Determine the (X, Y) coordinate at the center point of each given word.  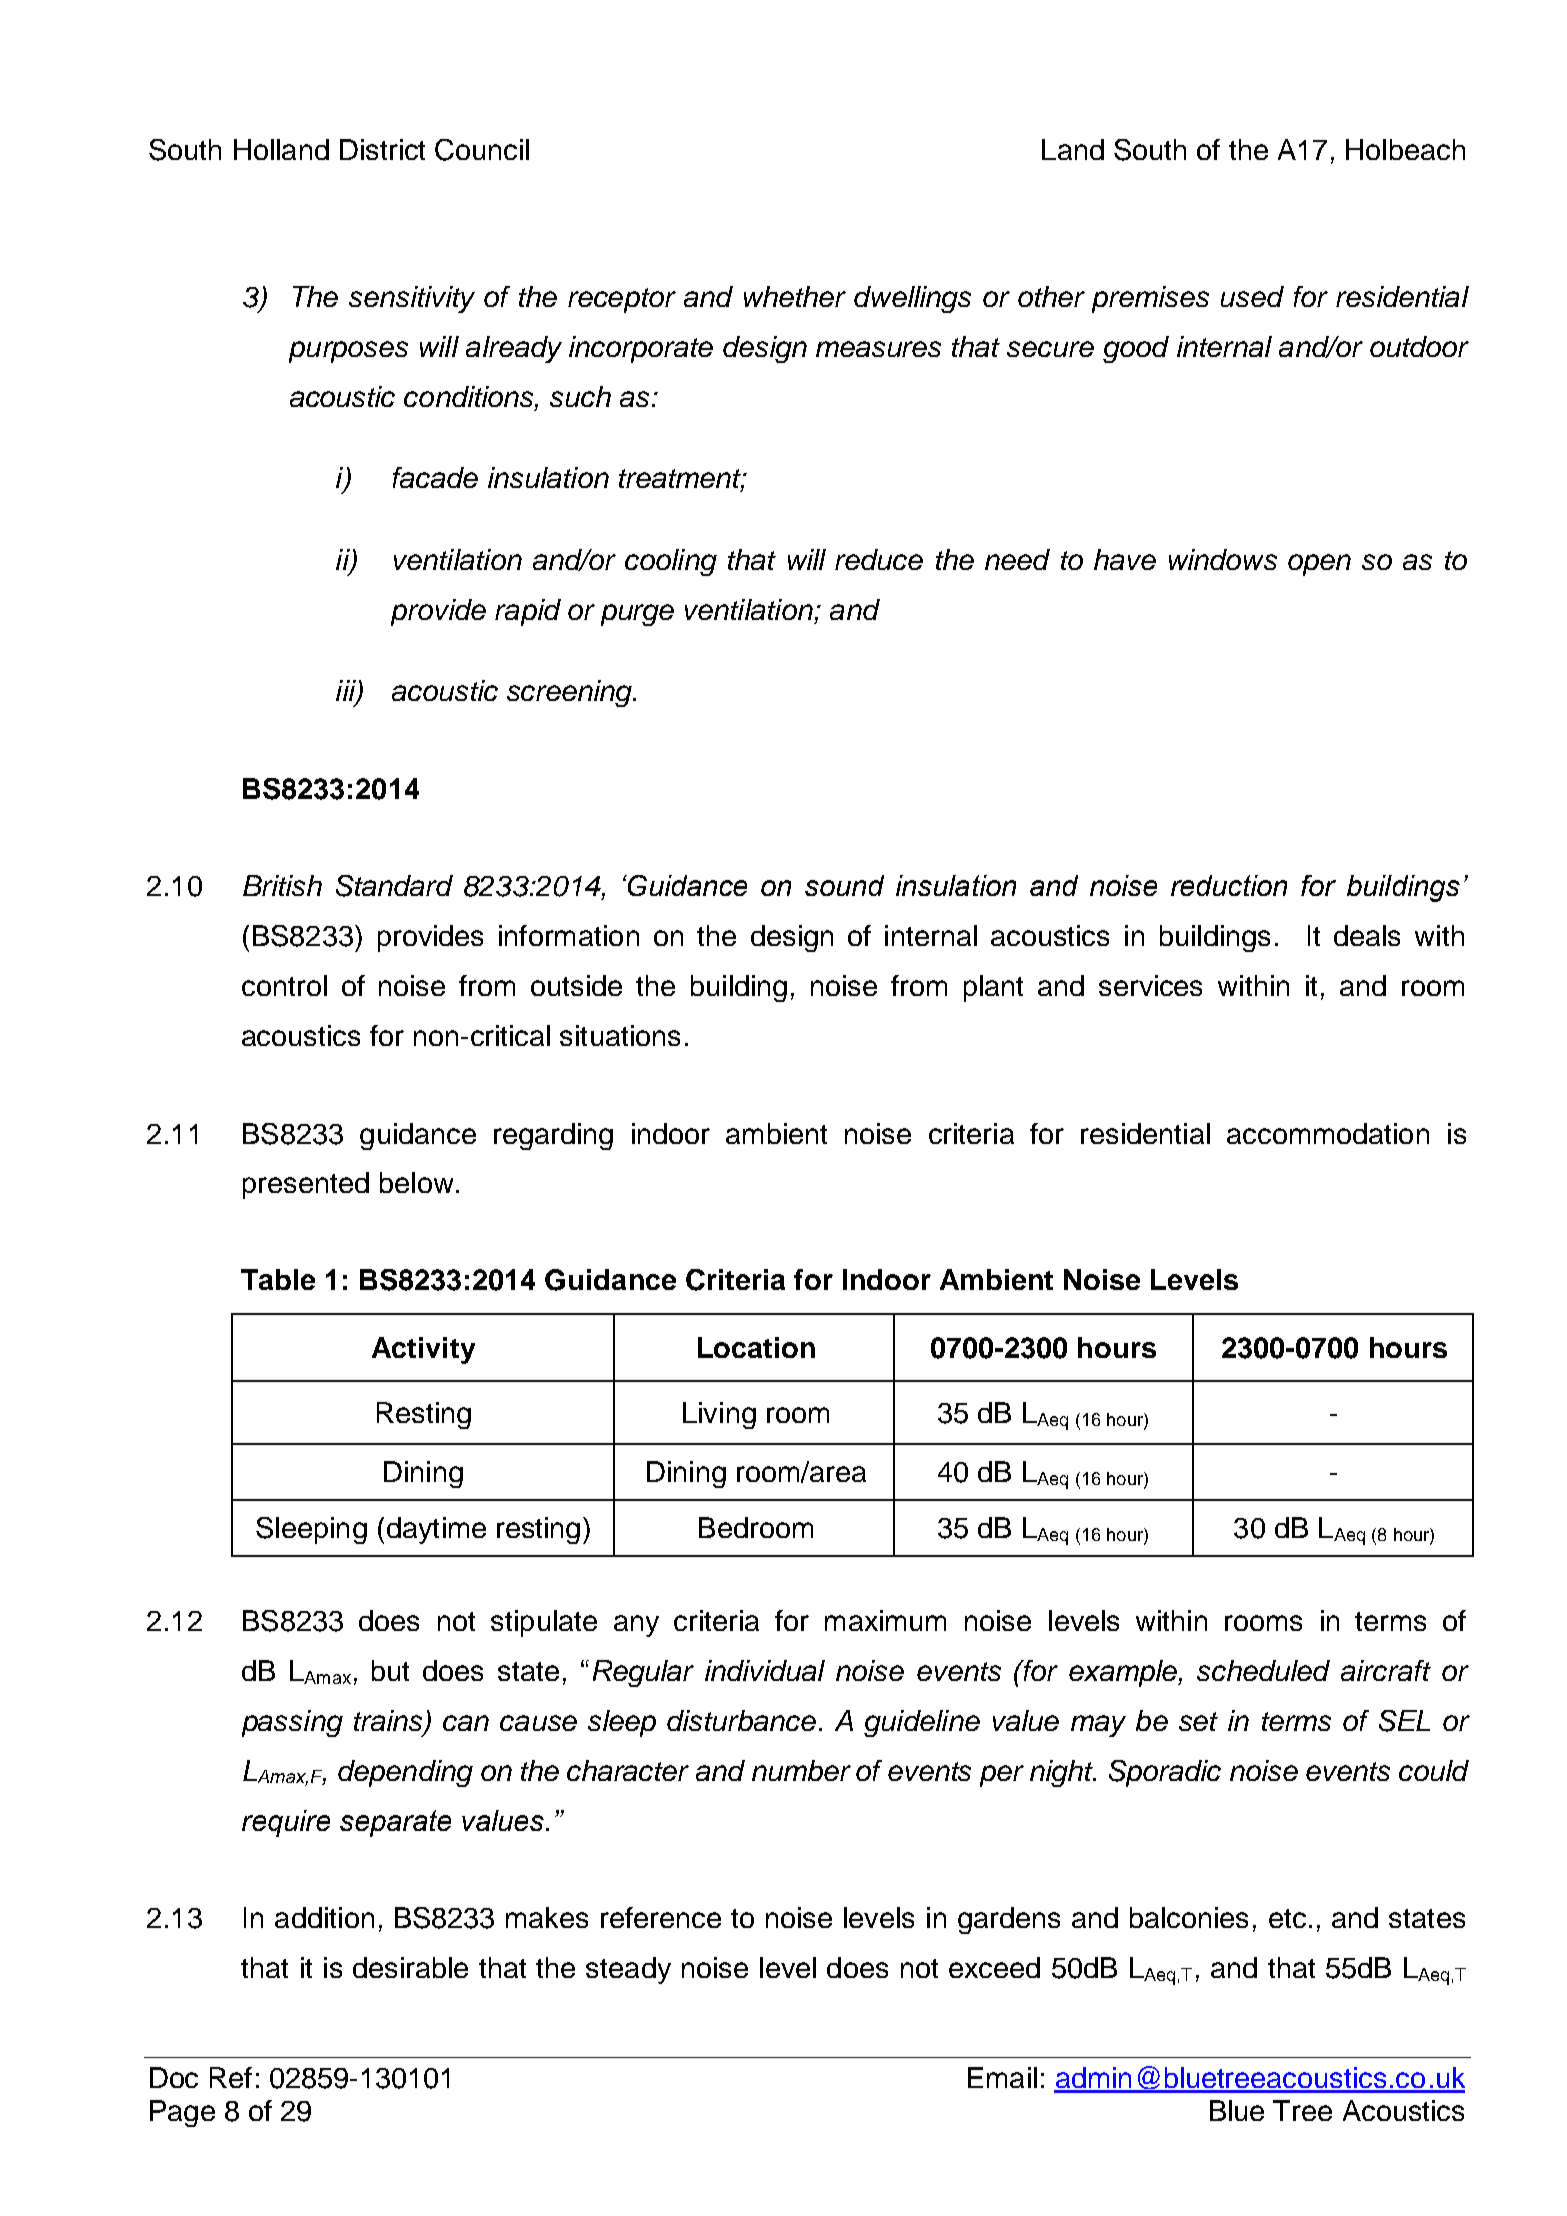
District (382, 149)
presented (306, 1185)
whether (795, 296)
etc (1287, 1918)
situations (620, 1035)
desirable (410, 1967)
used (1252, 296)
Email (1002, 2077)
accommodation (1328, 1133)
